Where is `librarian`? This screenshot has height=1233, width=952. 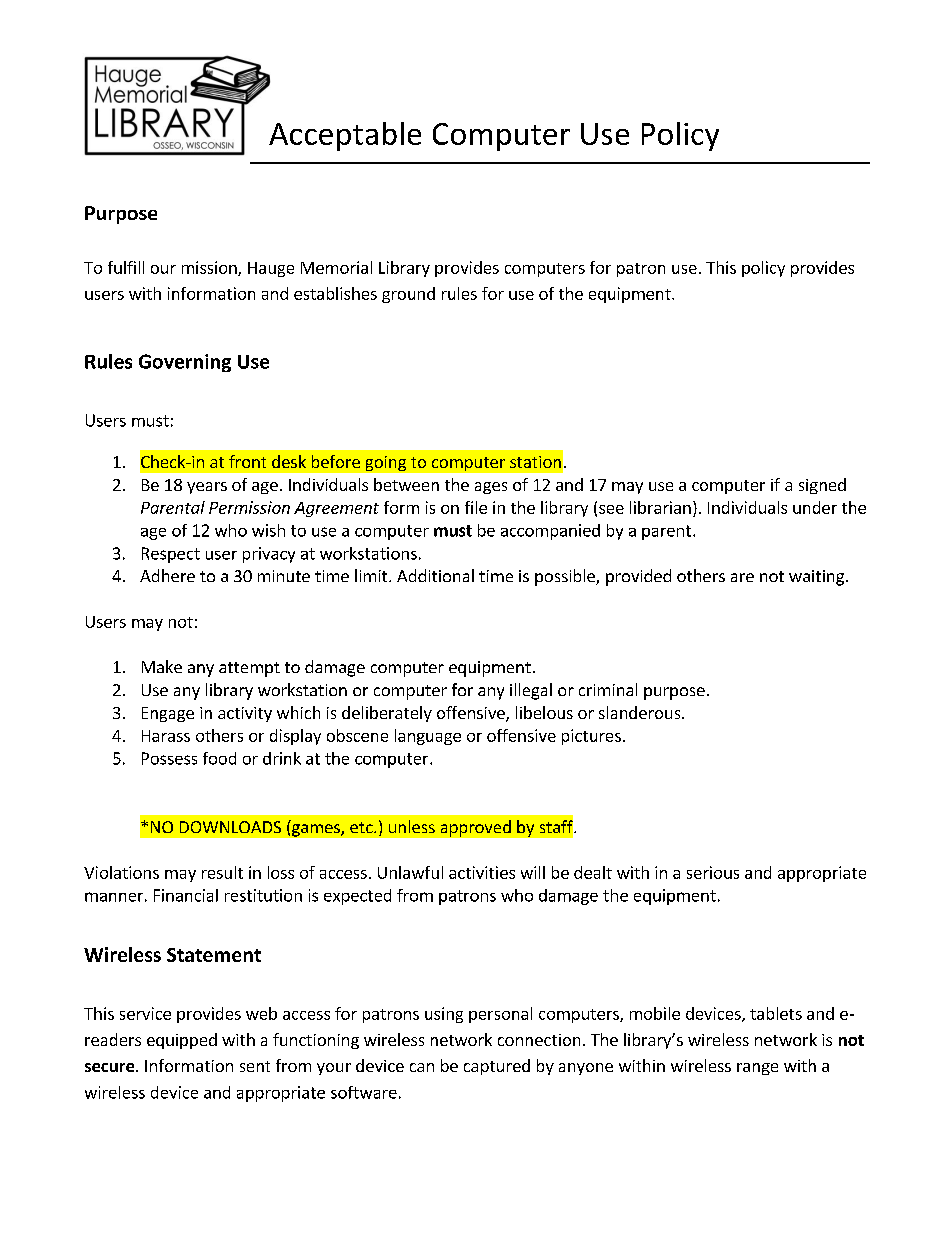 librarian is located at coordinates (660, 507).
